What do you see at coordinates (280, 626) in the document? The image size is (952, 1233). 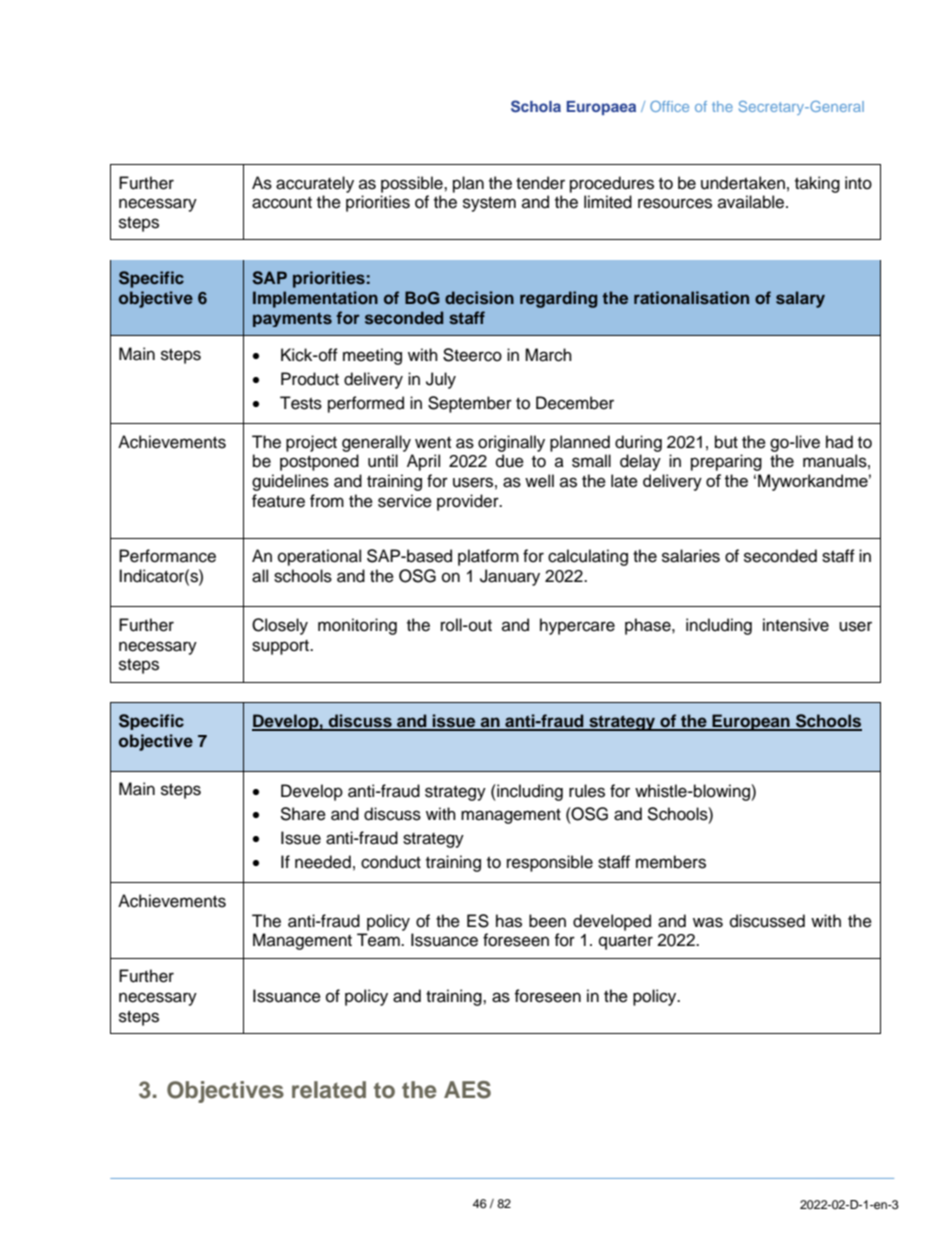 I see `Closely` at bounding box center [280, 626].
